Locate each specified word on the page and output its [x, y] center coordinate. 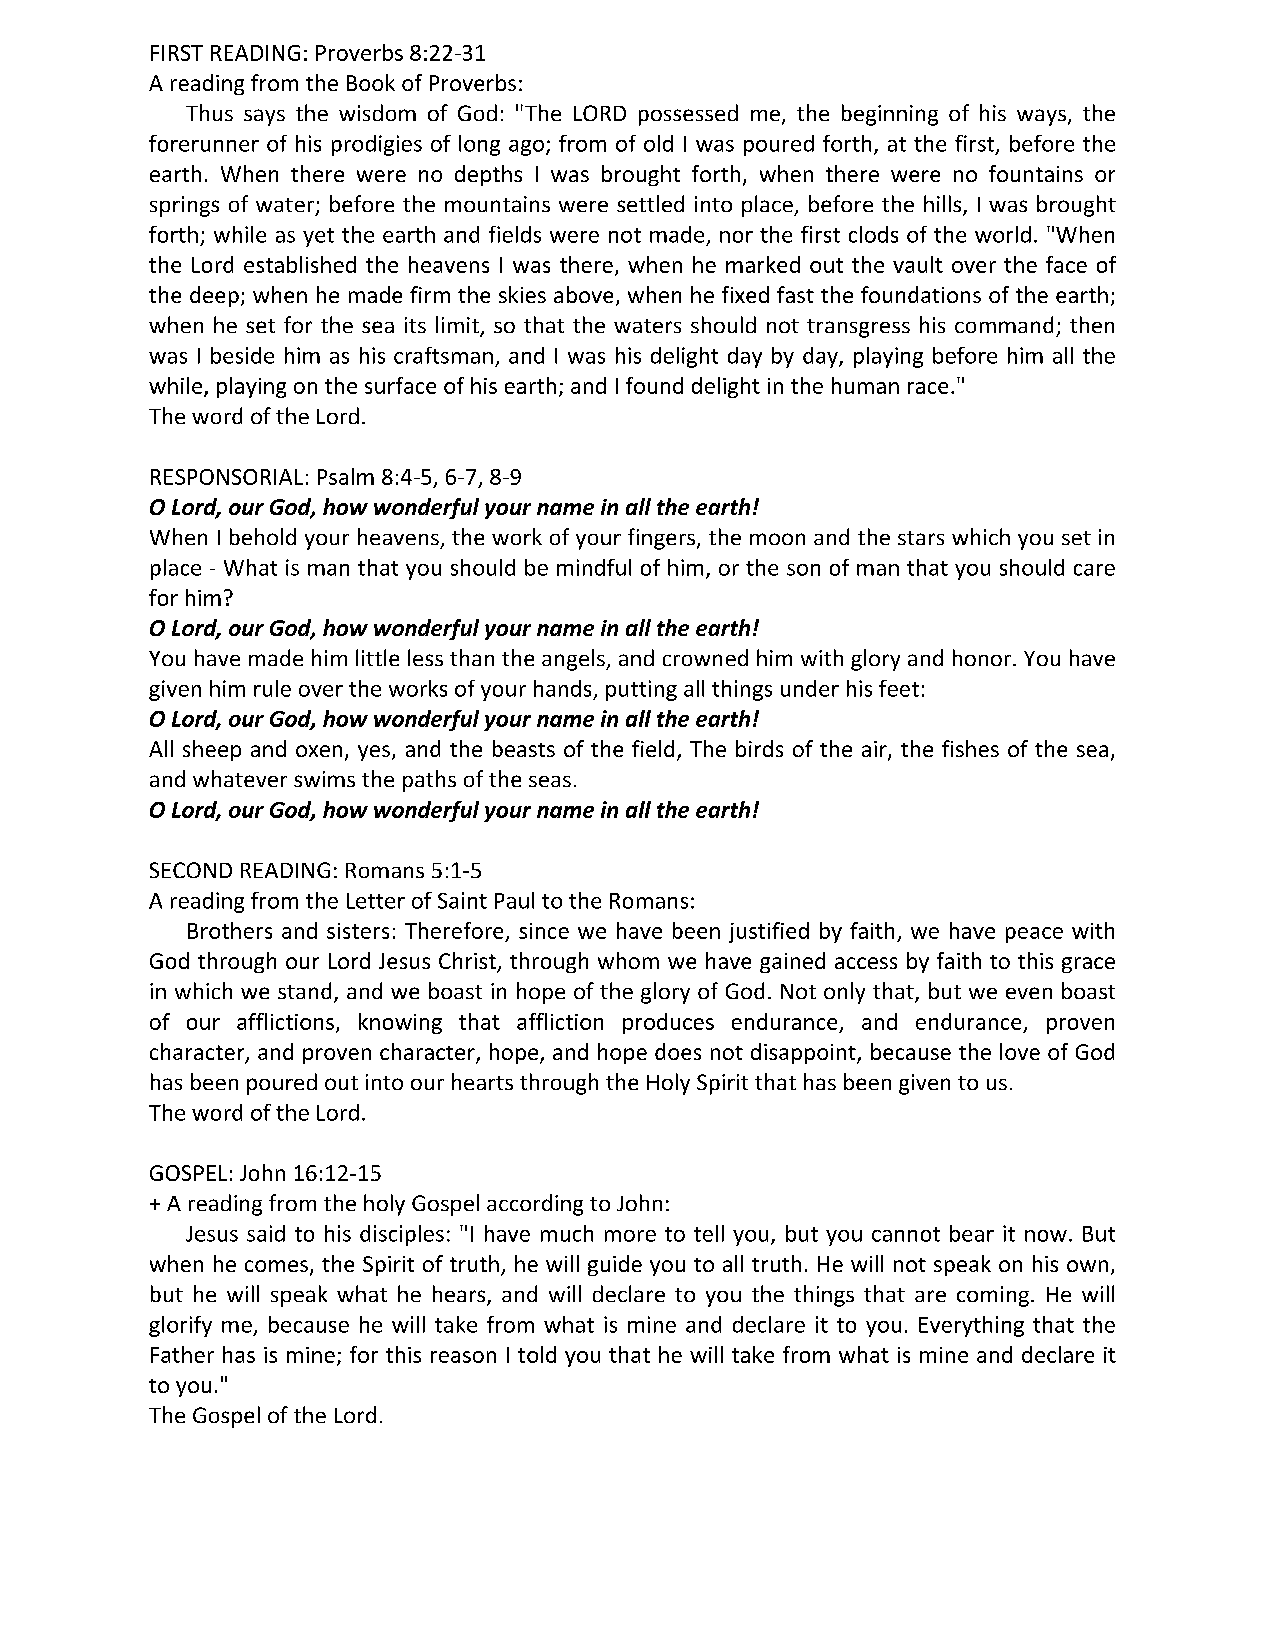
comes [278, 1267]
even [1029, 993]
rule [272, 688]
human [865, 385]
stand [304, 990]
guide [615, 1265]
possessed [688, 115]
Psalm [346, 476]
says [264, 117]
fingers [663, 539]
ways [1041, 117]
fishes [970, 748]
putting [641, 690]
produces [668, 1023]
